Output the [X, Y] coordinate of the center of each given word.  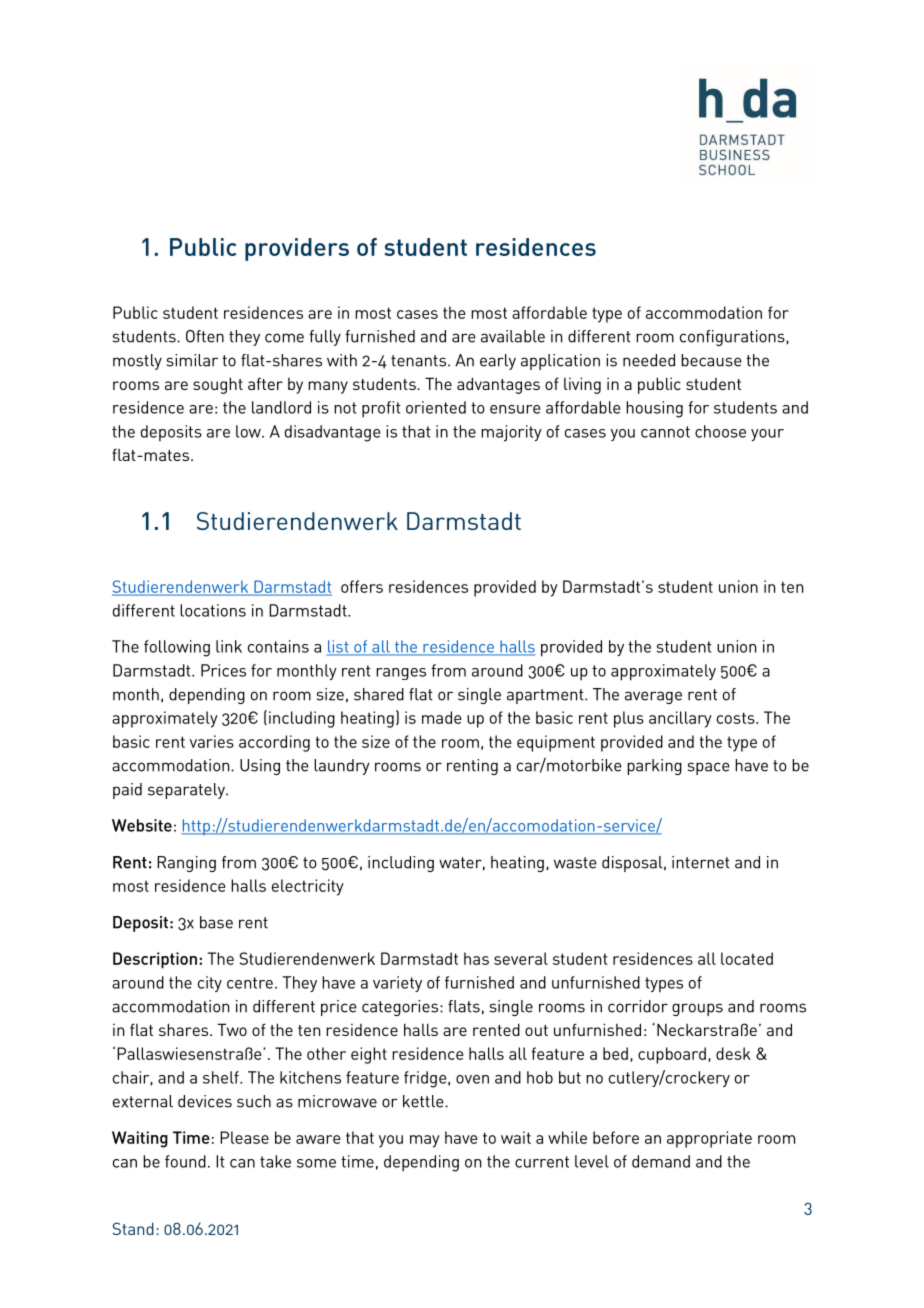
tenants [420, 361]
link [229, 646]
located [747, 958]
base [216, 922]
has [476, 958]
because [711, 360]
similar [192, 360]
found [185, 1161]
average [653, 697]
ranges [401, 674]
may [425, 1141]
